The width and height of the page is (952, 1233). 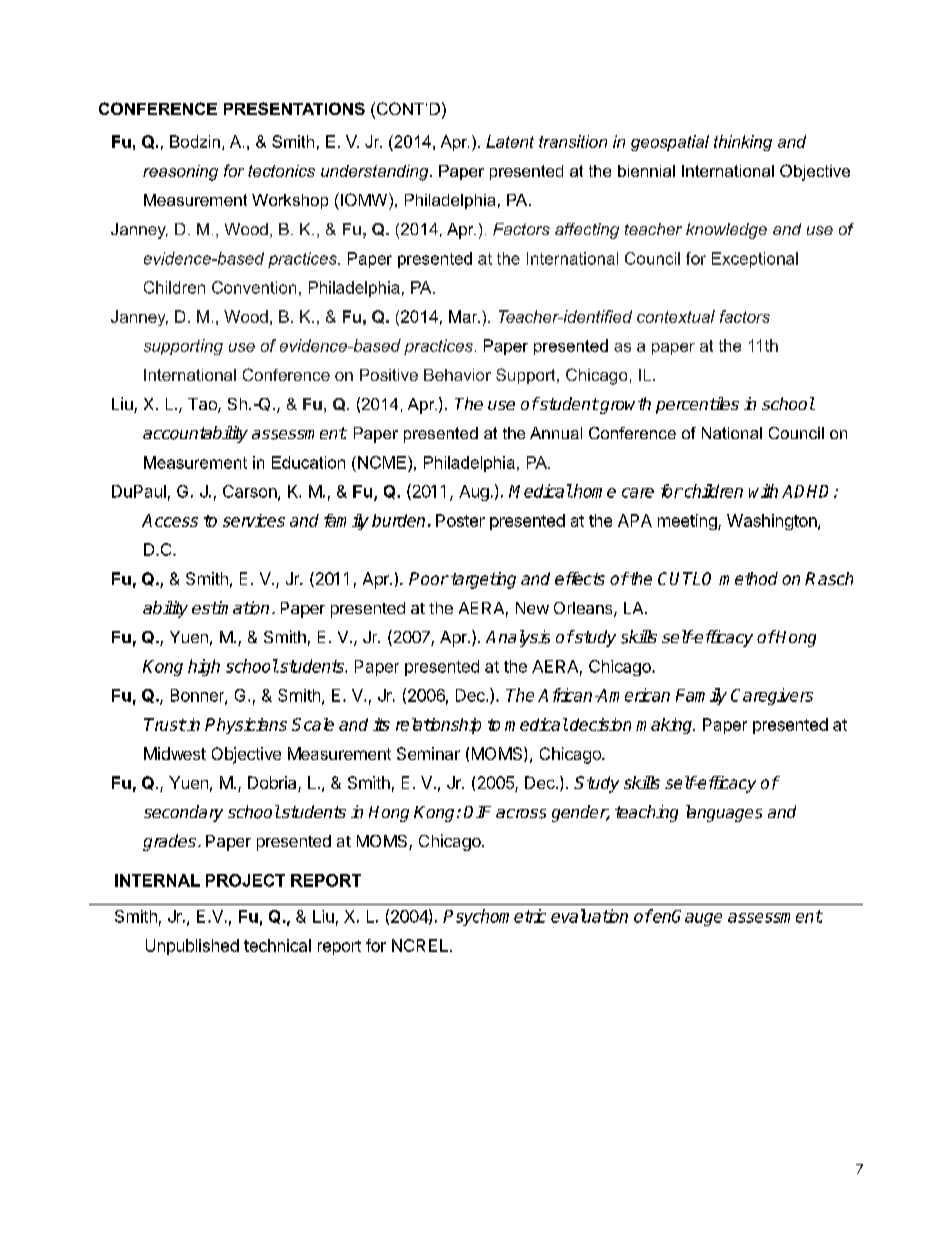 I want to click on PRESENTATIONS, so click(x=294, y=108).
